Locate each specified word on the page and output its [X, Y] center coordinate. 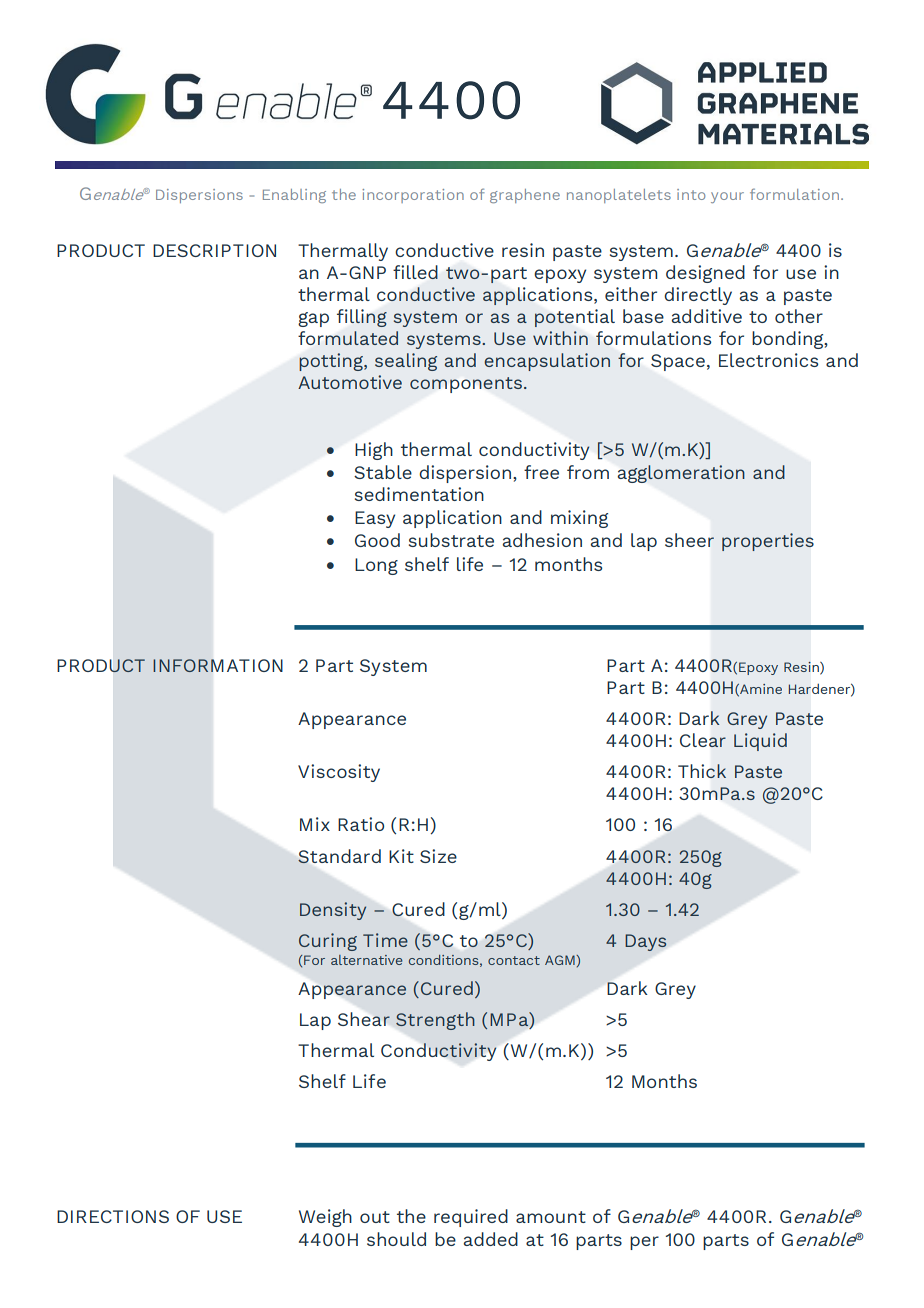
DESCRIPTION [214, 250]
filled [415, 272]
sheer [689, 540]
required [471, 1218]
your [727, 197]
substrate [451, 540]
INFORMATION [218, 666]
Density [333, 911]
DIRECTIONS [113, 1216]
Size [438, 856]
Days [645, 942]
